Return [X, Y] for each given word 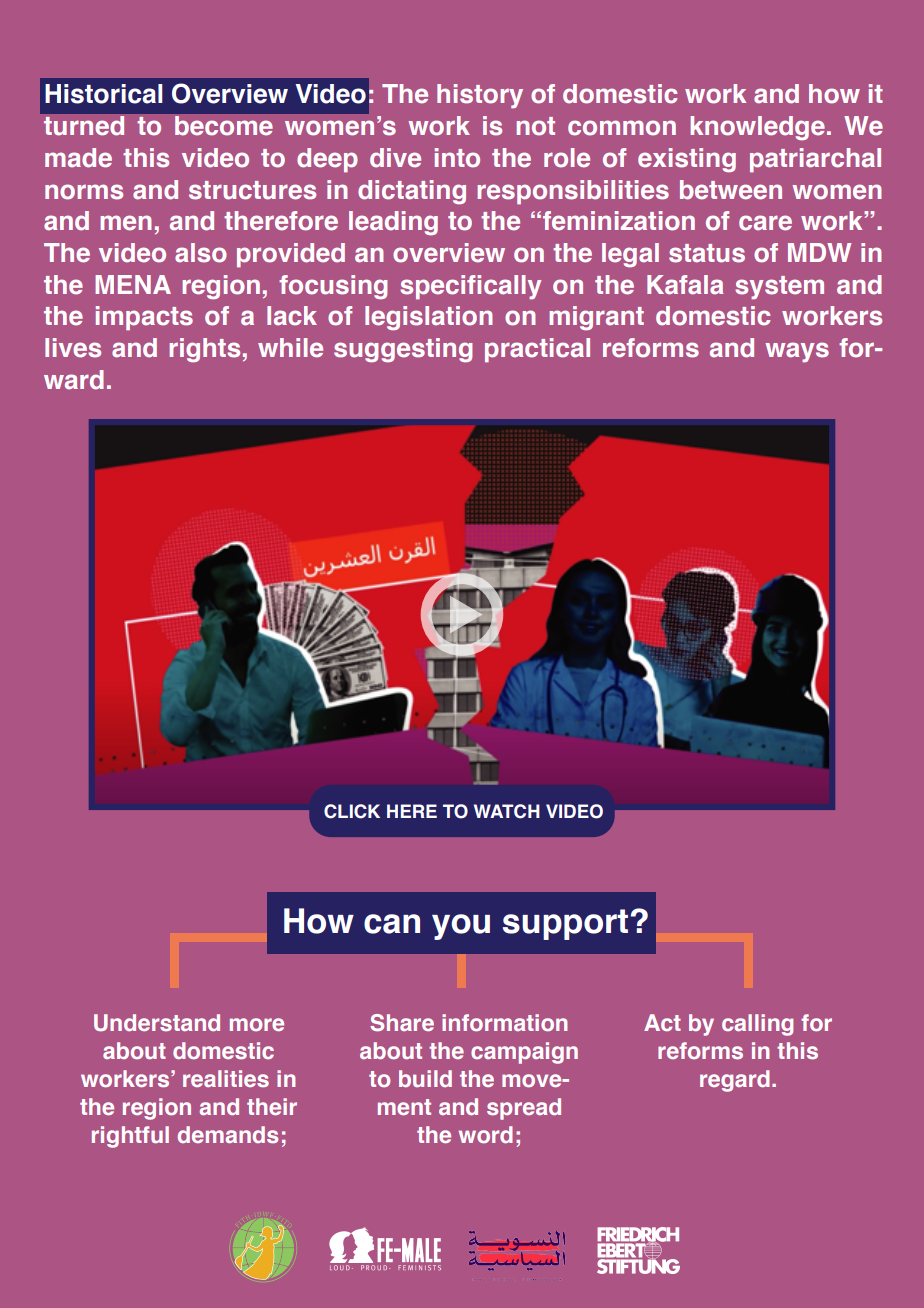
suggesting [403, 350]
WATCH [507, 811]
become [224, 126]
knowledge [757, 128]
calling [757, 1025]
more [257, 1024]
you [461, 927]
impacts [144, 318]
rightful [130, 1137]
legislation [429, 318]
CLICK [352, 811]
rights [204, 350]
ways [797, 352]
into [457, 158]
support [567, 924]
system [779, 288]
